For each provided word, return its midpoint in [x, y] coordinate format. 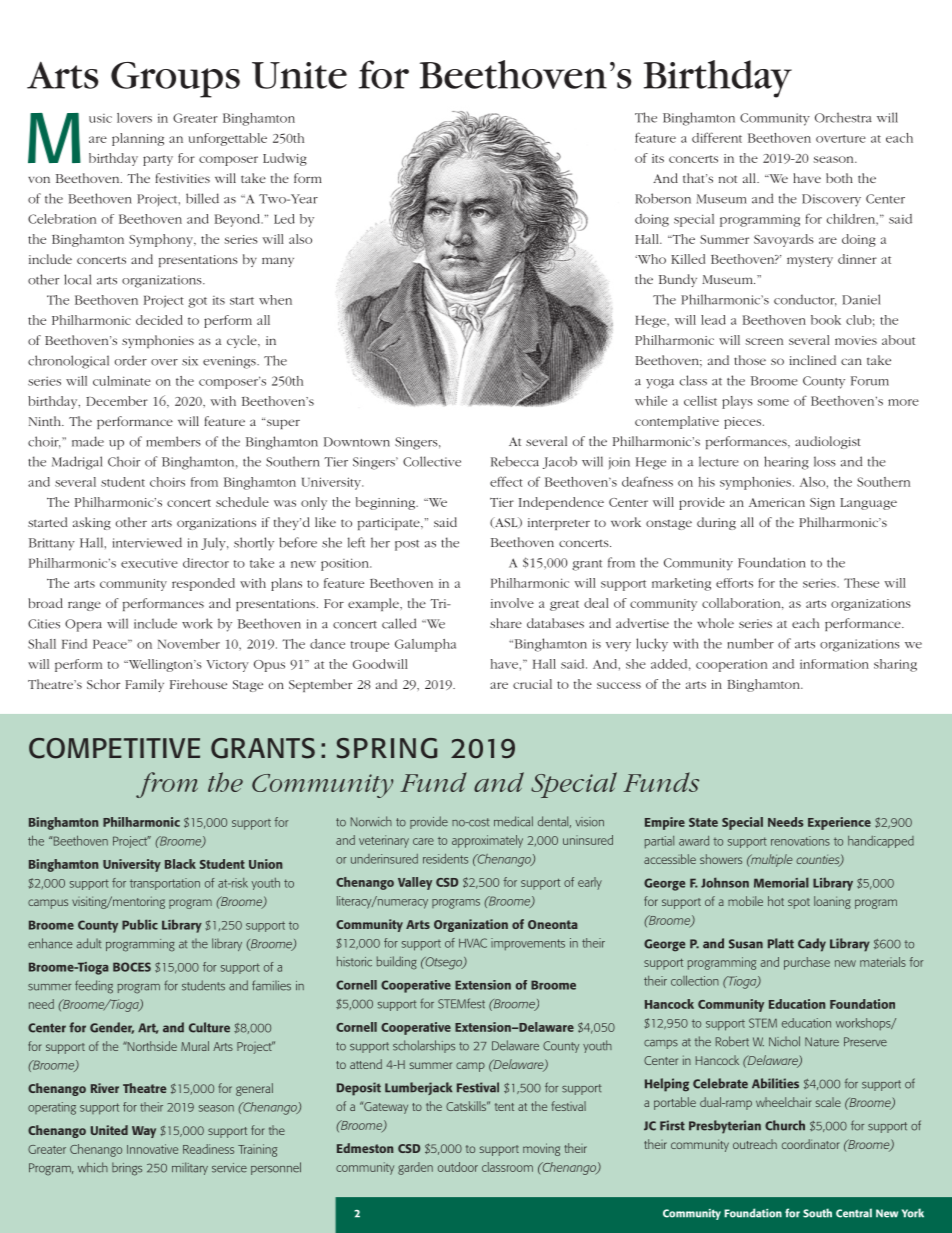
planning [138, 139]
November [189, 644]
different [717, 137]
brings [127, 1169]
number [750, 643]
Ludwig [285, 159]
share [506, 623]
